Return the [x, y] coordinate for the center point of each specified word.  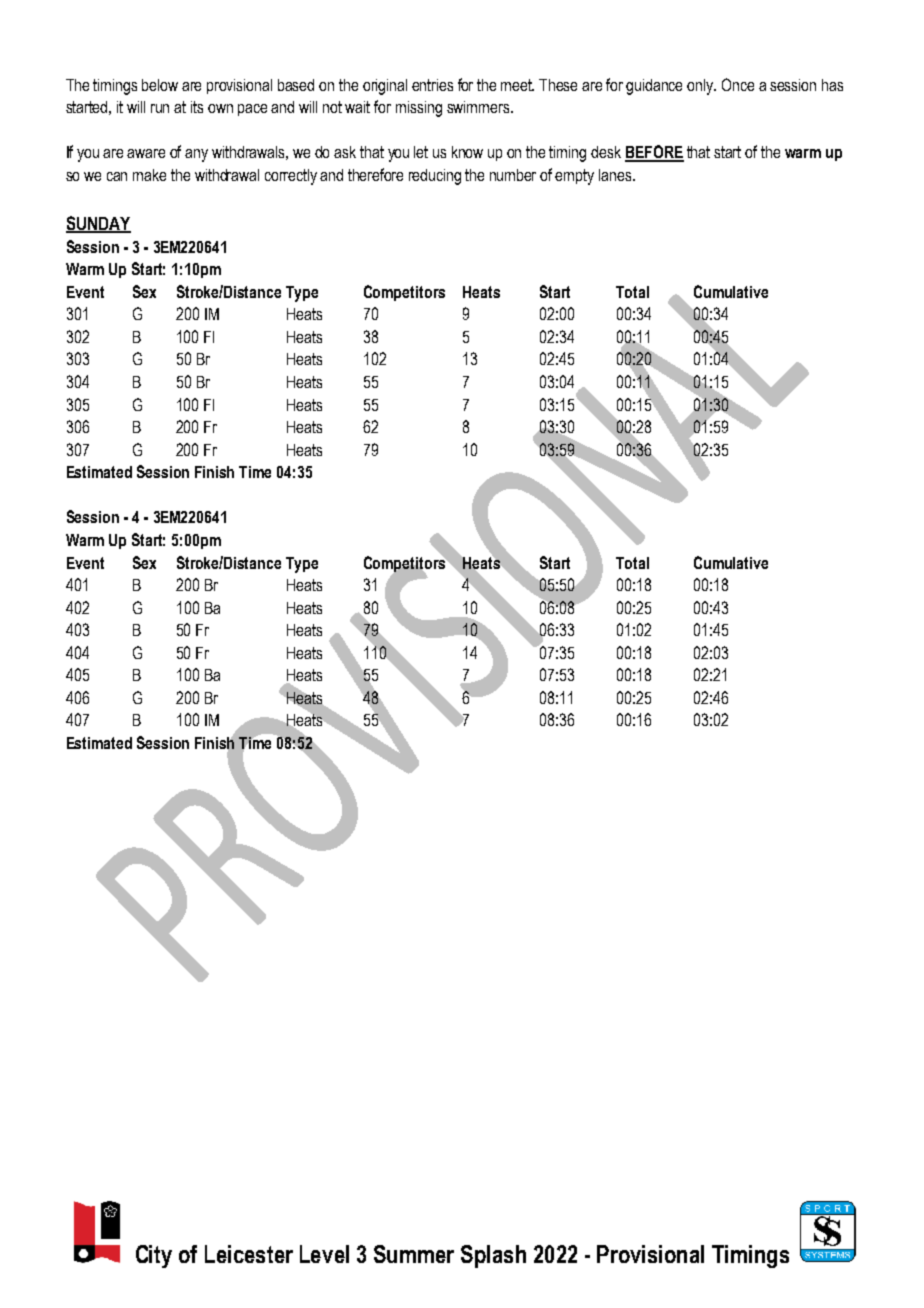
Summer [414, 1254]
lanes [616, 175]
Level [324, 1254]
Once [738, 84]
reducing [435, 177]
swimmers [479, 107]
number [513, 175]
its [197, 107]
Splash [493, 1256]
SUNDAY [98, 224]
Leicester [249, 1254]
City [154, 1256]
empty [574, 177]
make [149, 175]
